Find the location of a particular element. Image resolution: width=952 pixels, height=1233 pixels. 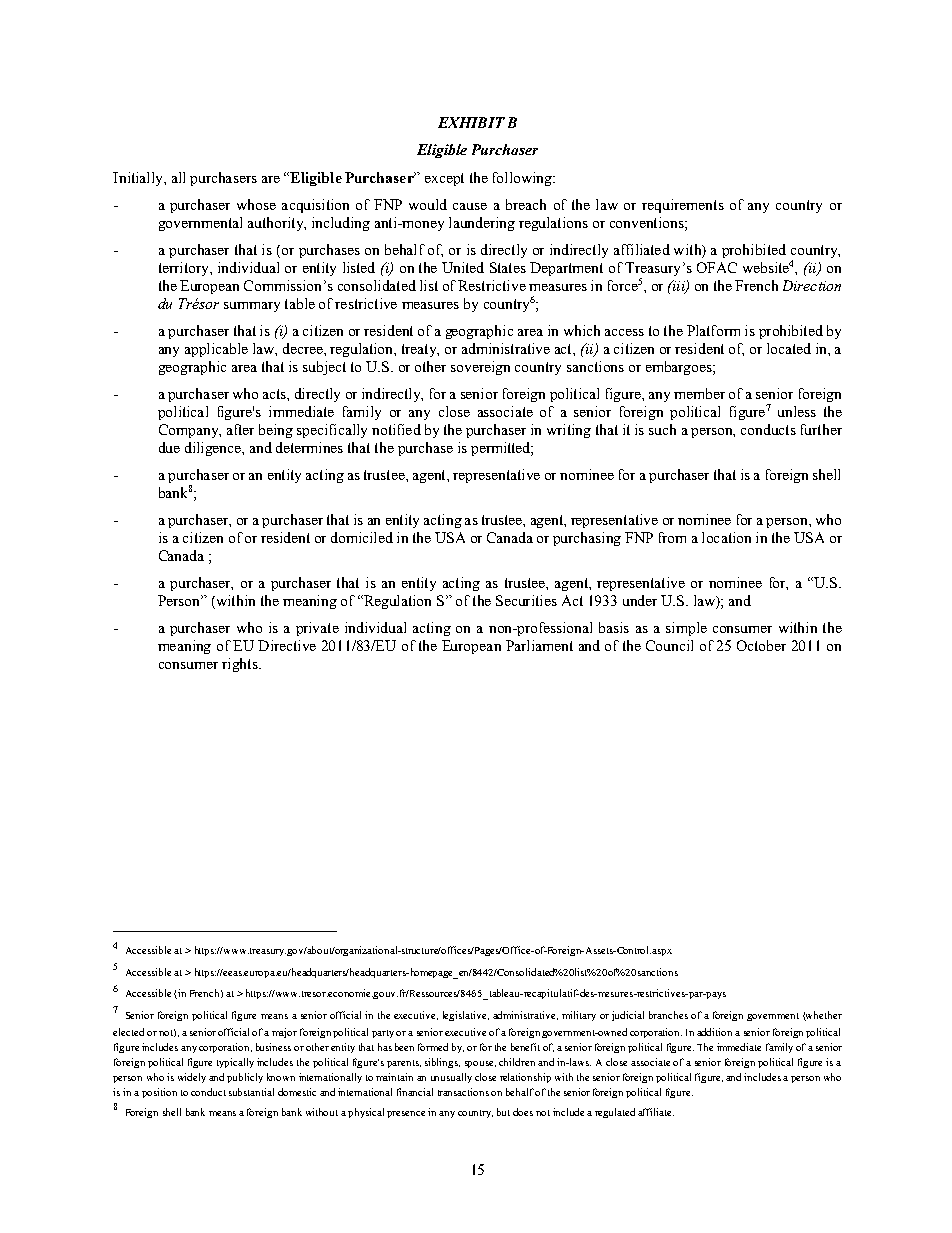

rights is located at coordinates (241, 665).
